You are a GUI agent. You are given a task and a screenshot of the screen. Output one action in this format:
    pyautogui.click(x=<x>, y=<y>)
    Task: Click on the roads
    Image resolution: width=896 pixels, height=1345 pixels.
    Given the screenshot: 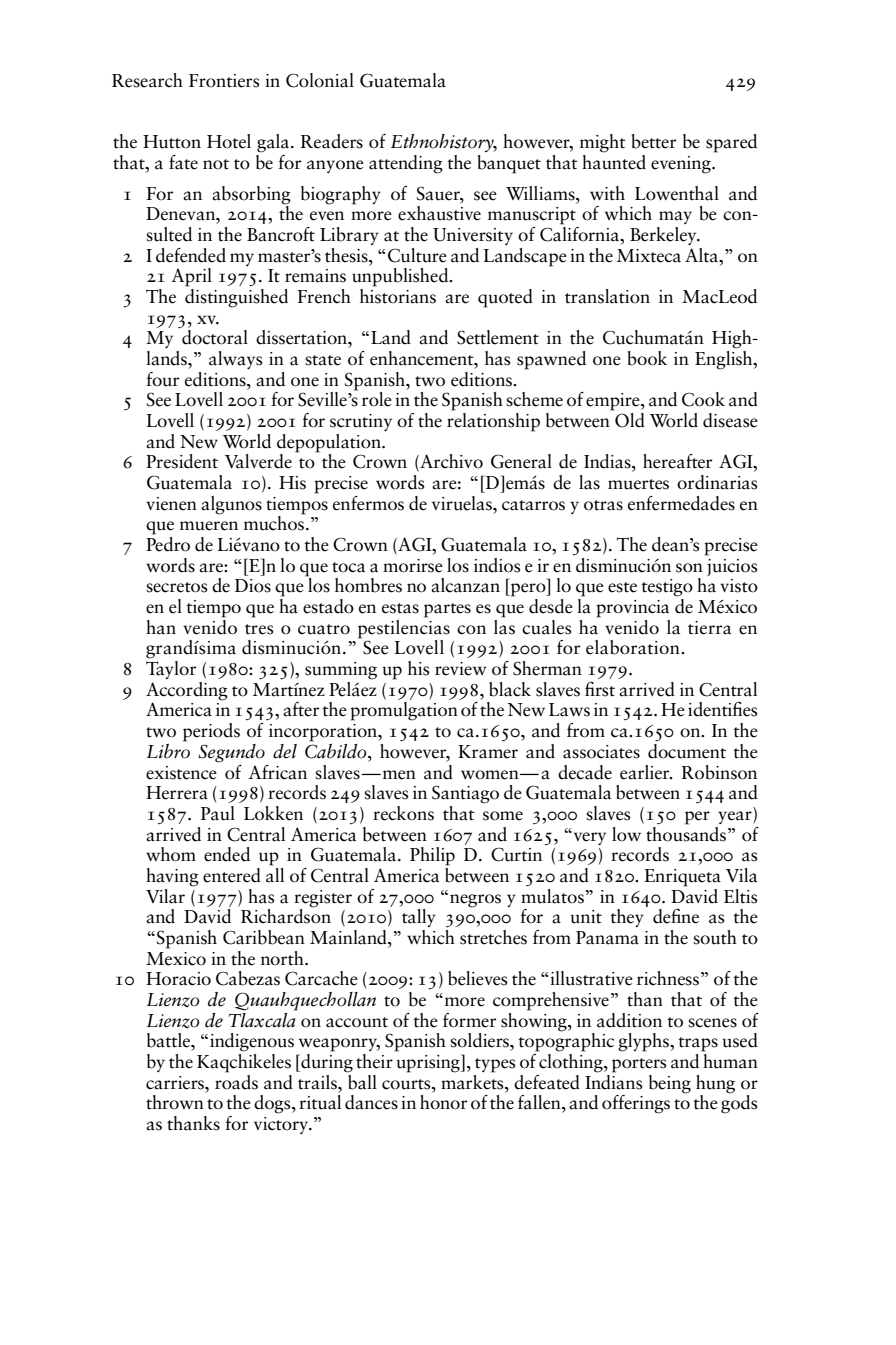 What is the action you would take?
    pyautogui.click(x=236, y=1081)
